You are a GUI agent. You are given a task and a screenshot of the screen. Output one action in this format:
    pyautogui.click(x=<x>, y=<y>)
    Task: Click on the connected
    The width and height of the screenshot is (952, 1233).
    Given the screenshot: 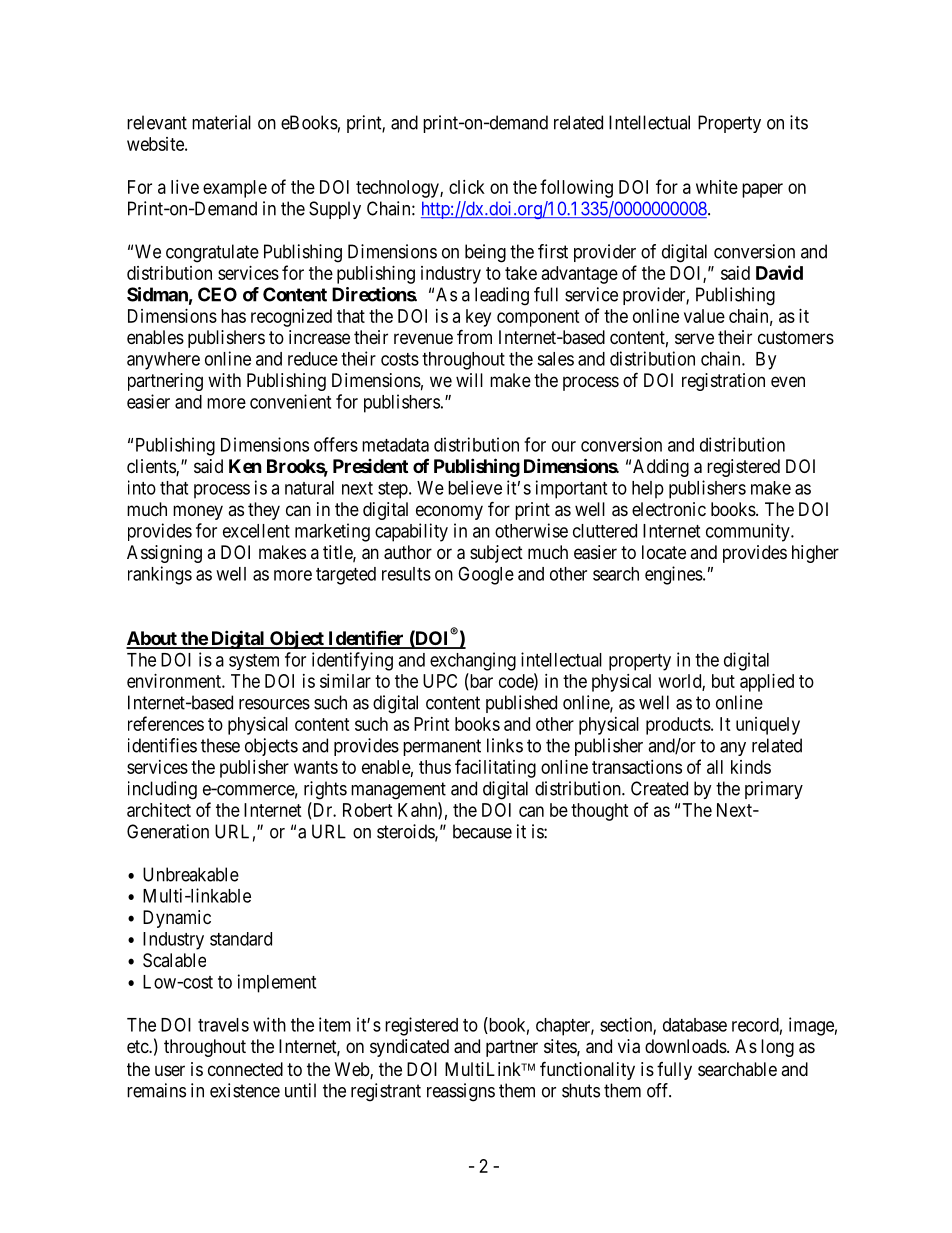 What is the action you would take?
    pyautogui.click(x=245, y=1069)
